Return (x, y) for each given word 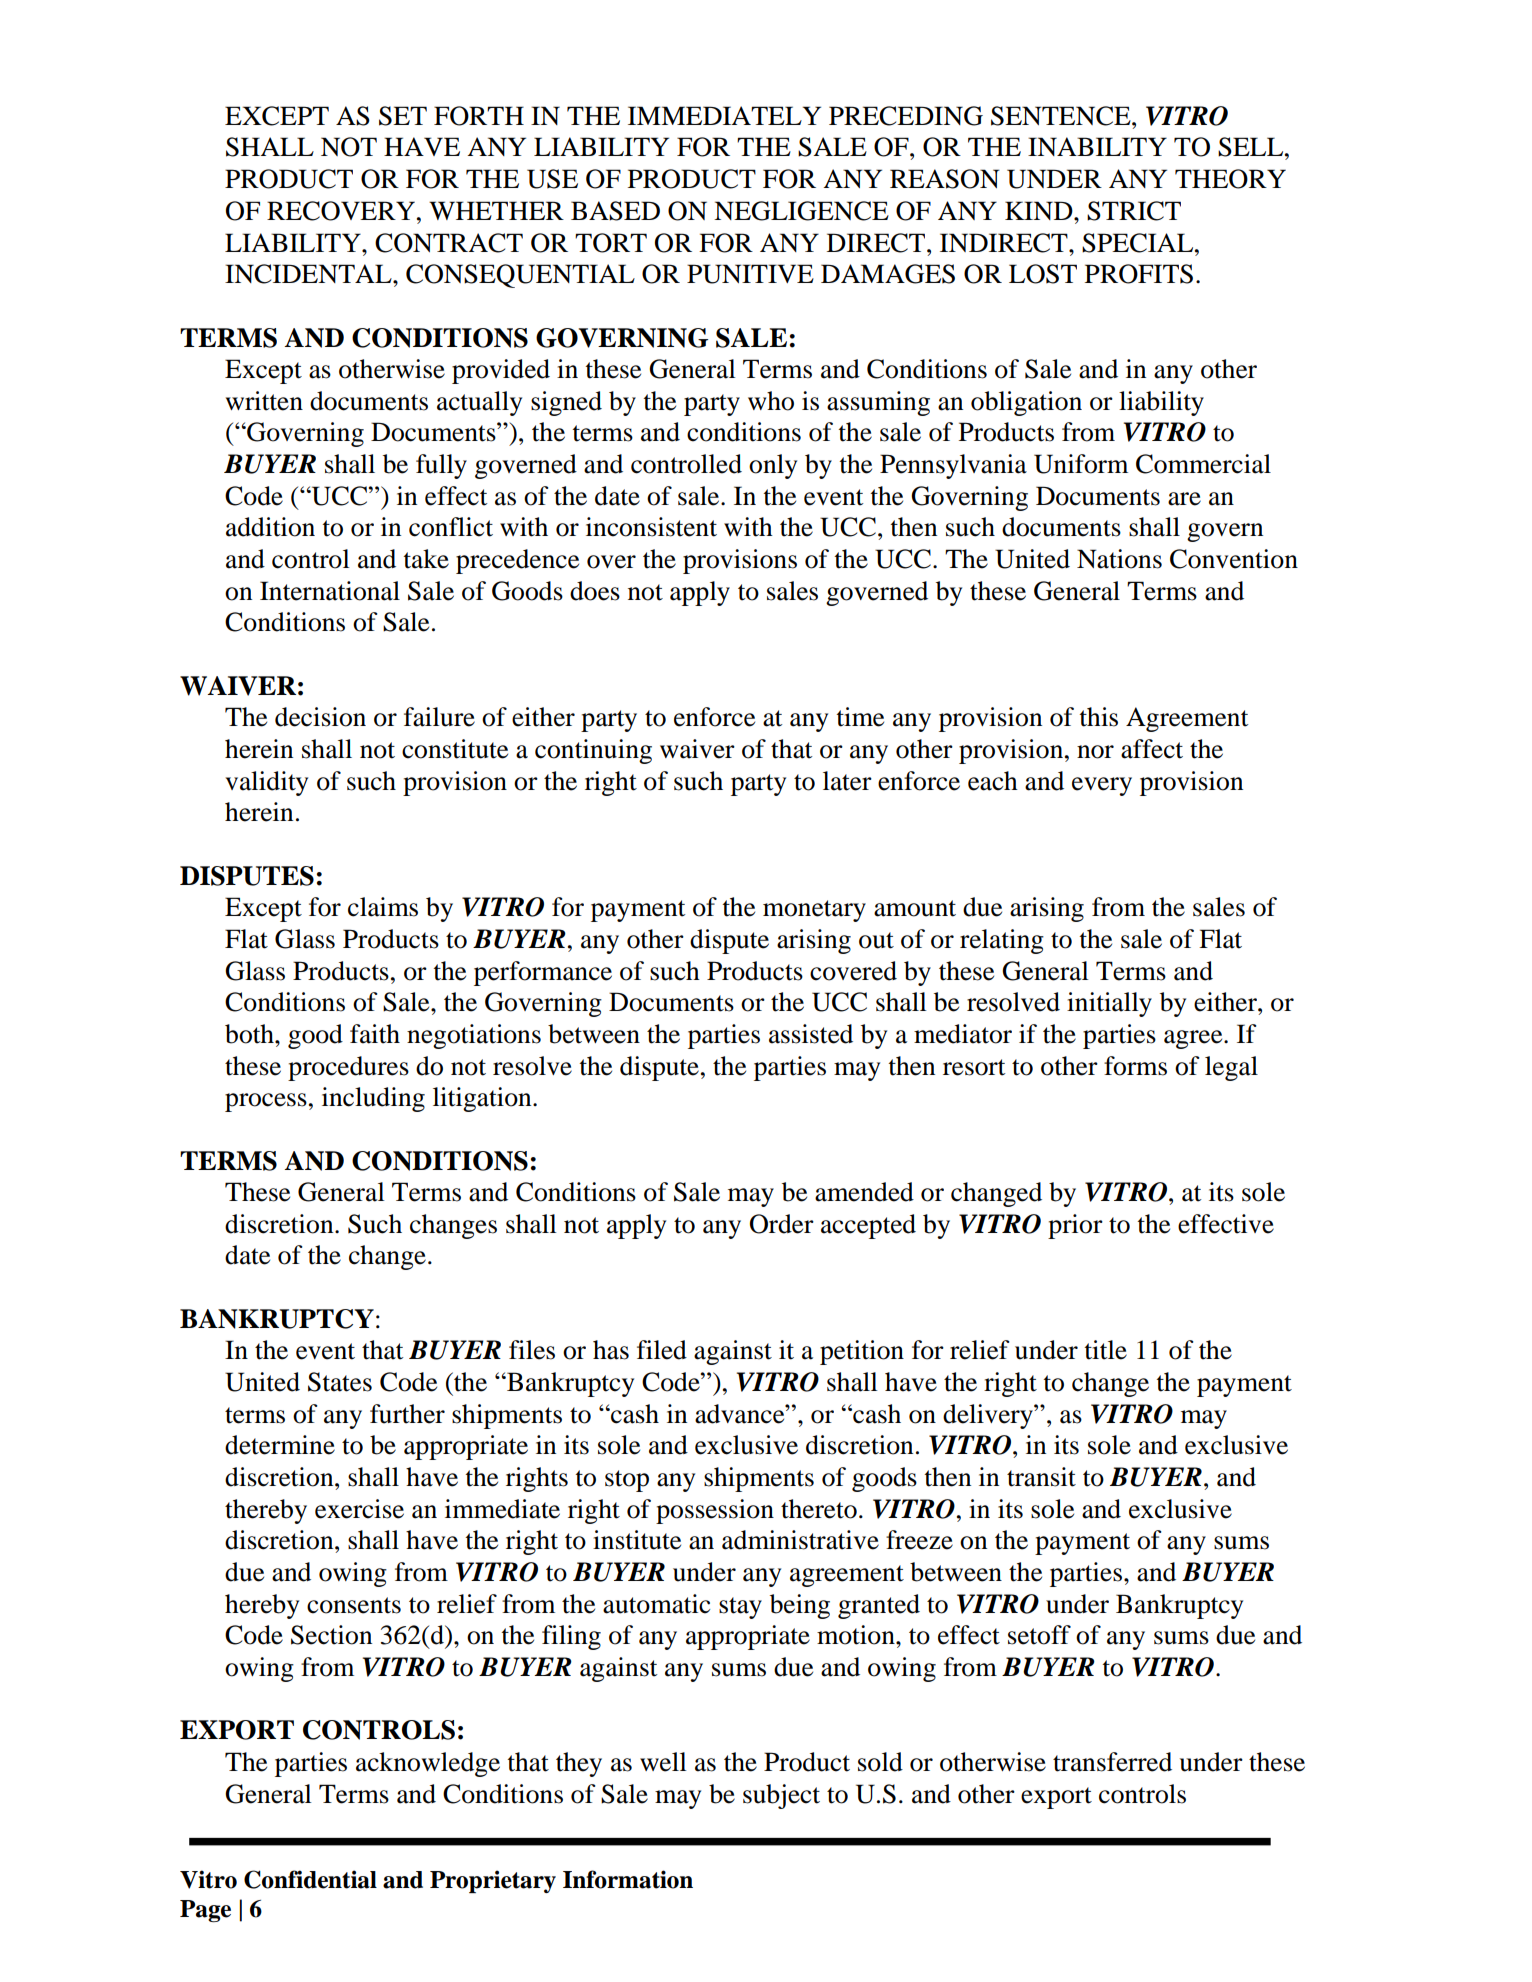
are (1184, 499)
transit (1041, 1477)
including (373, 1099)
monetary (814, 911)
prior (1075, 1226)
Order (782, 1224)
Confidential (310, 1879)
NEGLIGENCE (801, 211)
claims (383, 907)
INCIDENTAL (309, 274)
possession (715, 1511)
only (773, 466)
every (1102, 786)
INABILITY (1097, 146)
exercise (359, 1509)
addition (270, 527)
